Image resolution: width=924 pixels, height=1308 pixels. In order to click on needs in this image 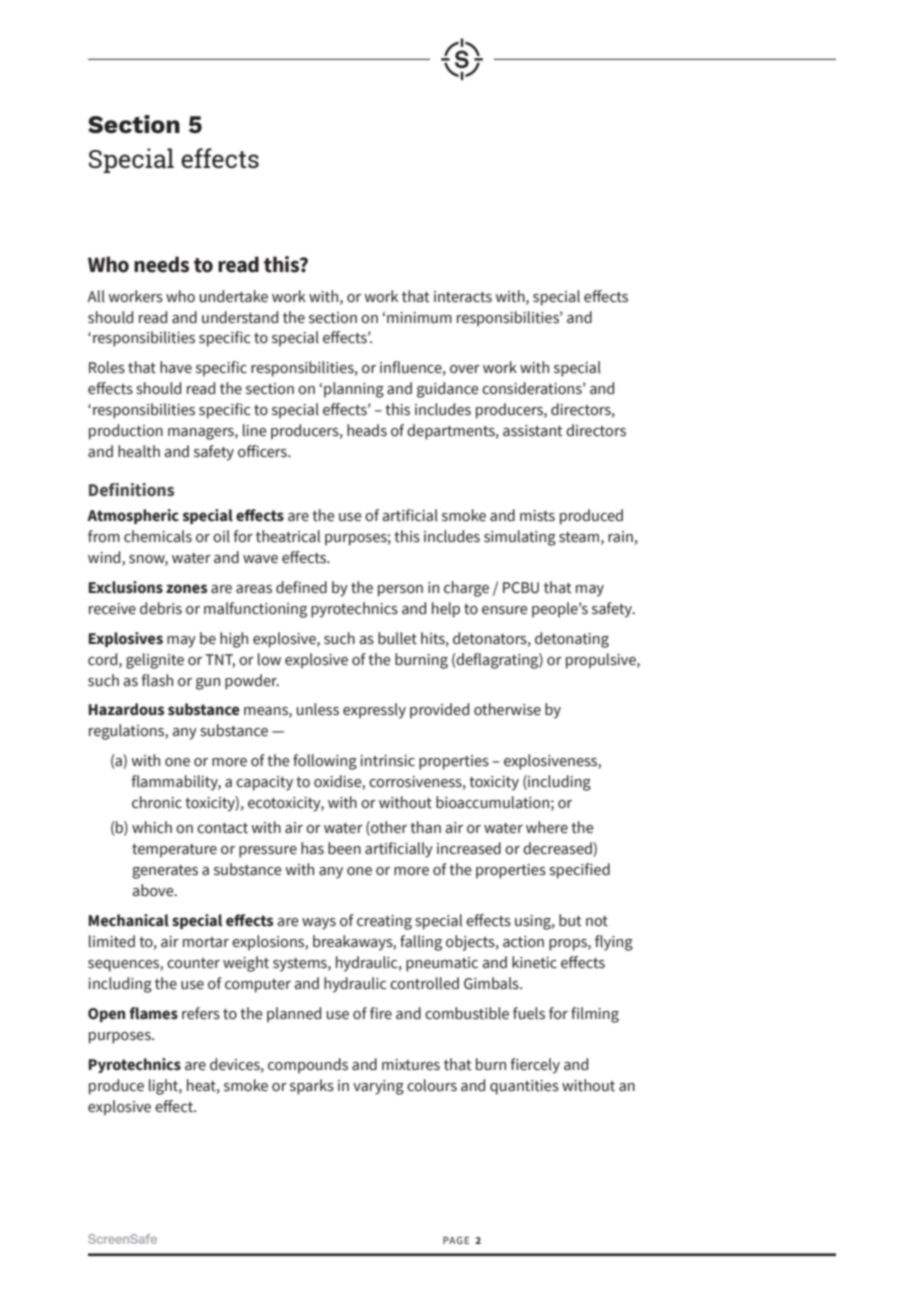, I will do `click(161, 264)`.
